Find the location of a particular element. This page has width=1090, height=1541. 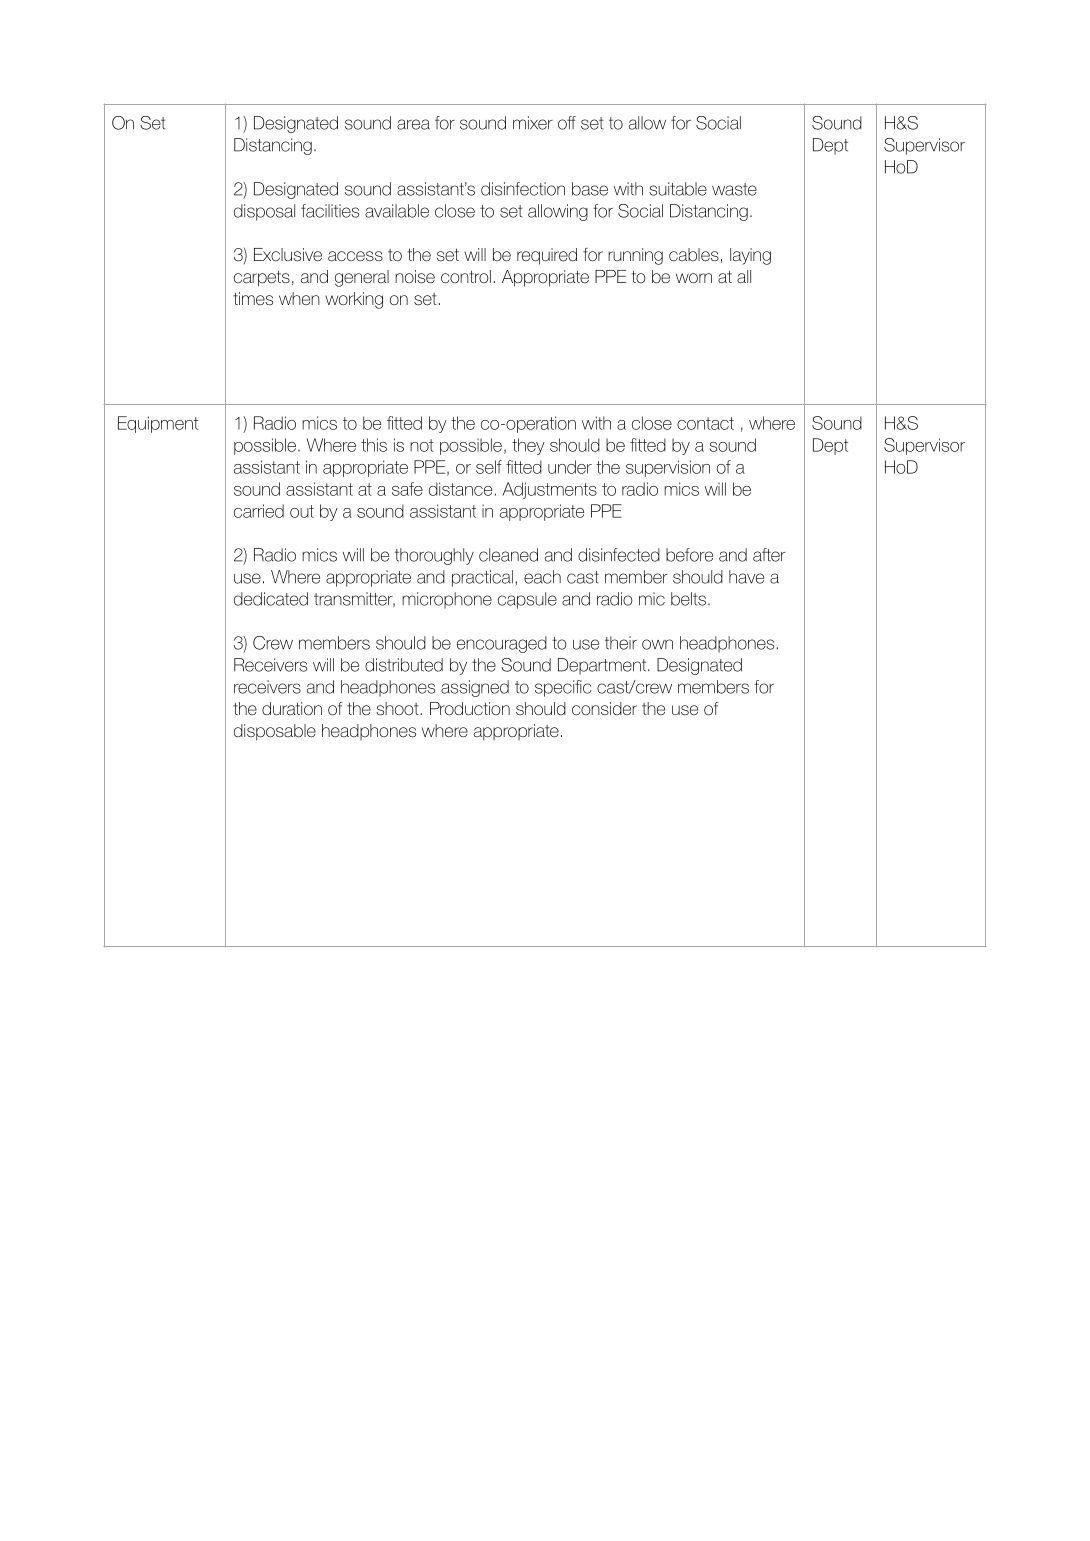

suitable is located at coordinates (678, 189).
